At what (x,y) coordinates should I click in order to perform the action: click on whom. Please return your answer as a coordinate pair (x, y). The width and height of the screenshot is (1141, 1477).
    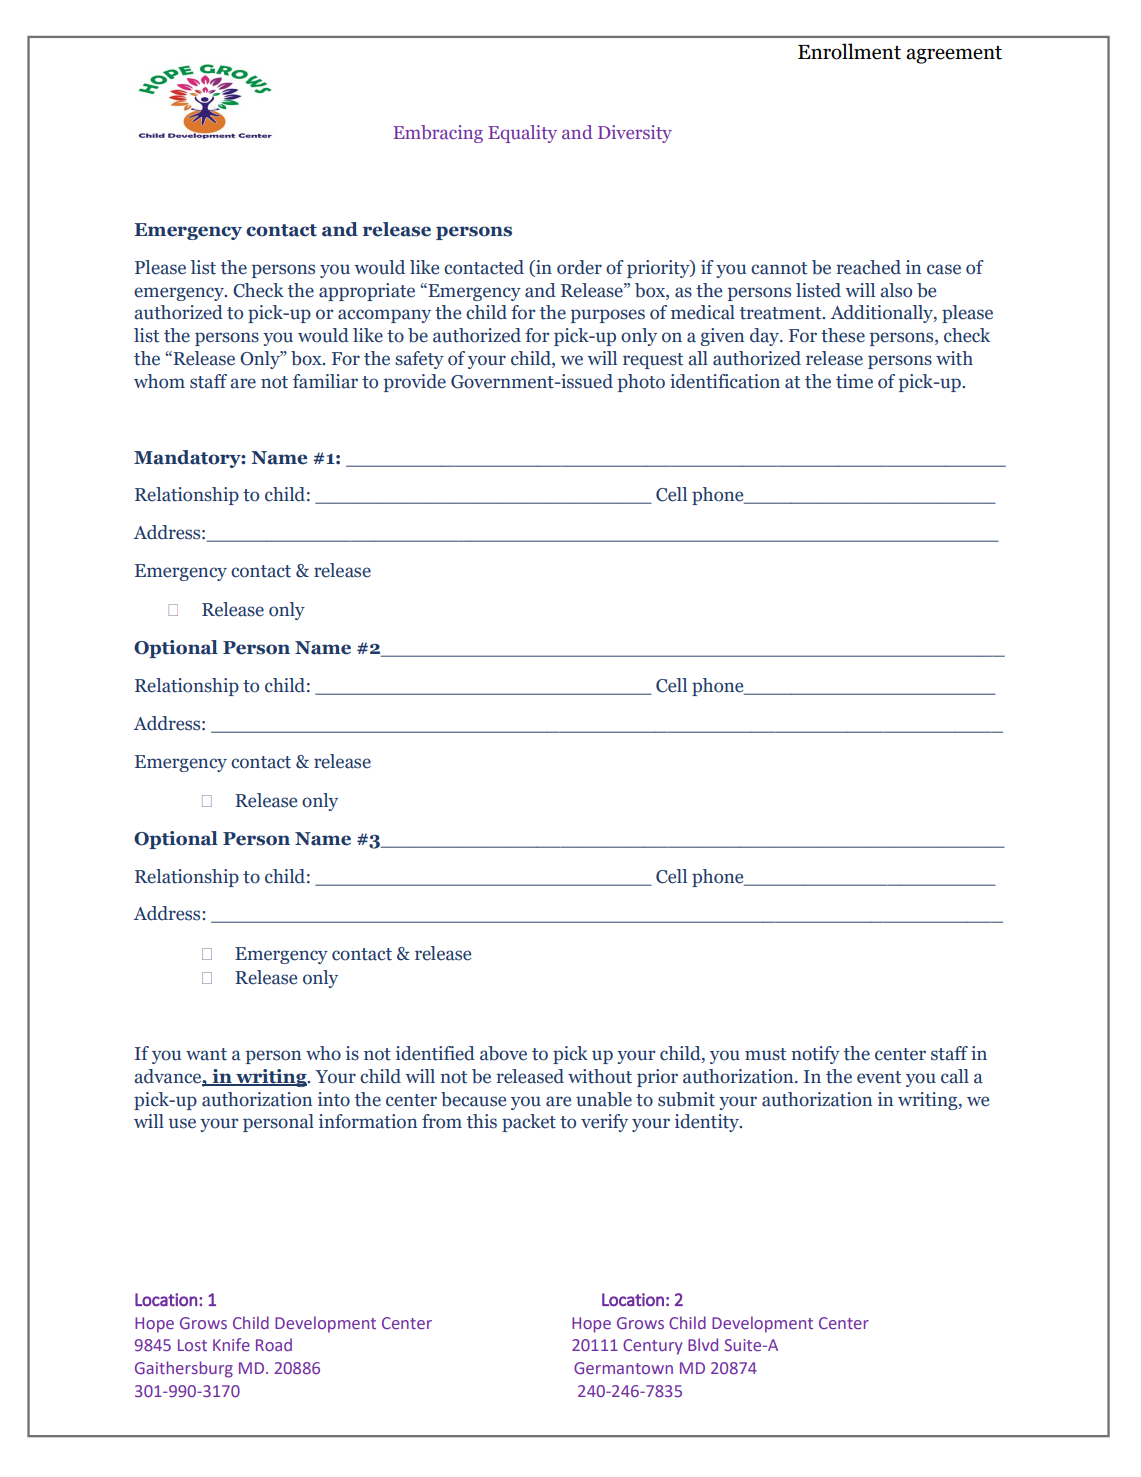
    Looking at the image, I should click on (159, 381).
